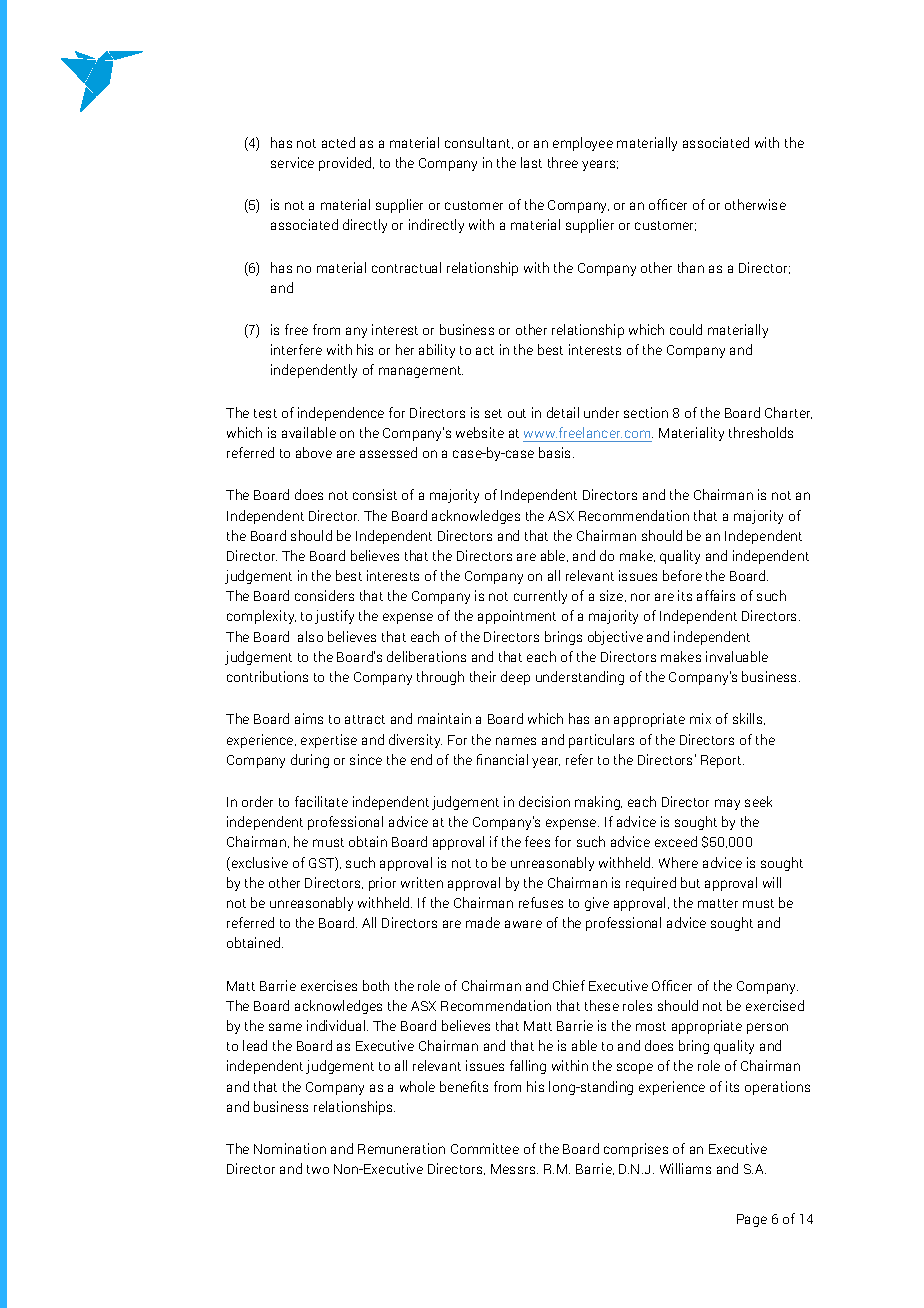 Image resolution: width=924 pixels, height=1308 pixels. What do you see at coordinates (515, 678) in the image?
I see `deep` at bounding box center [515, 678].
